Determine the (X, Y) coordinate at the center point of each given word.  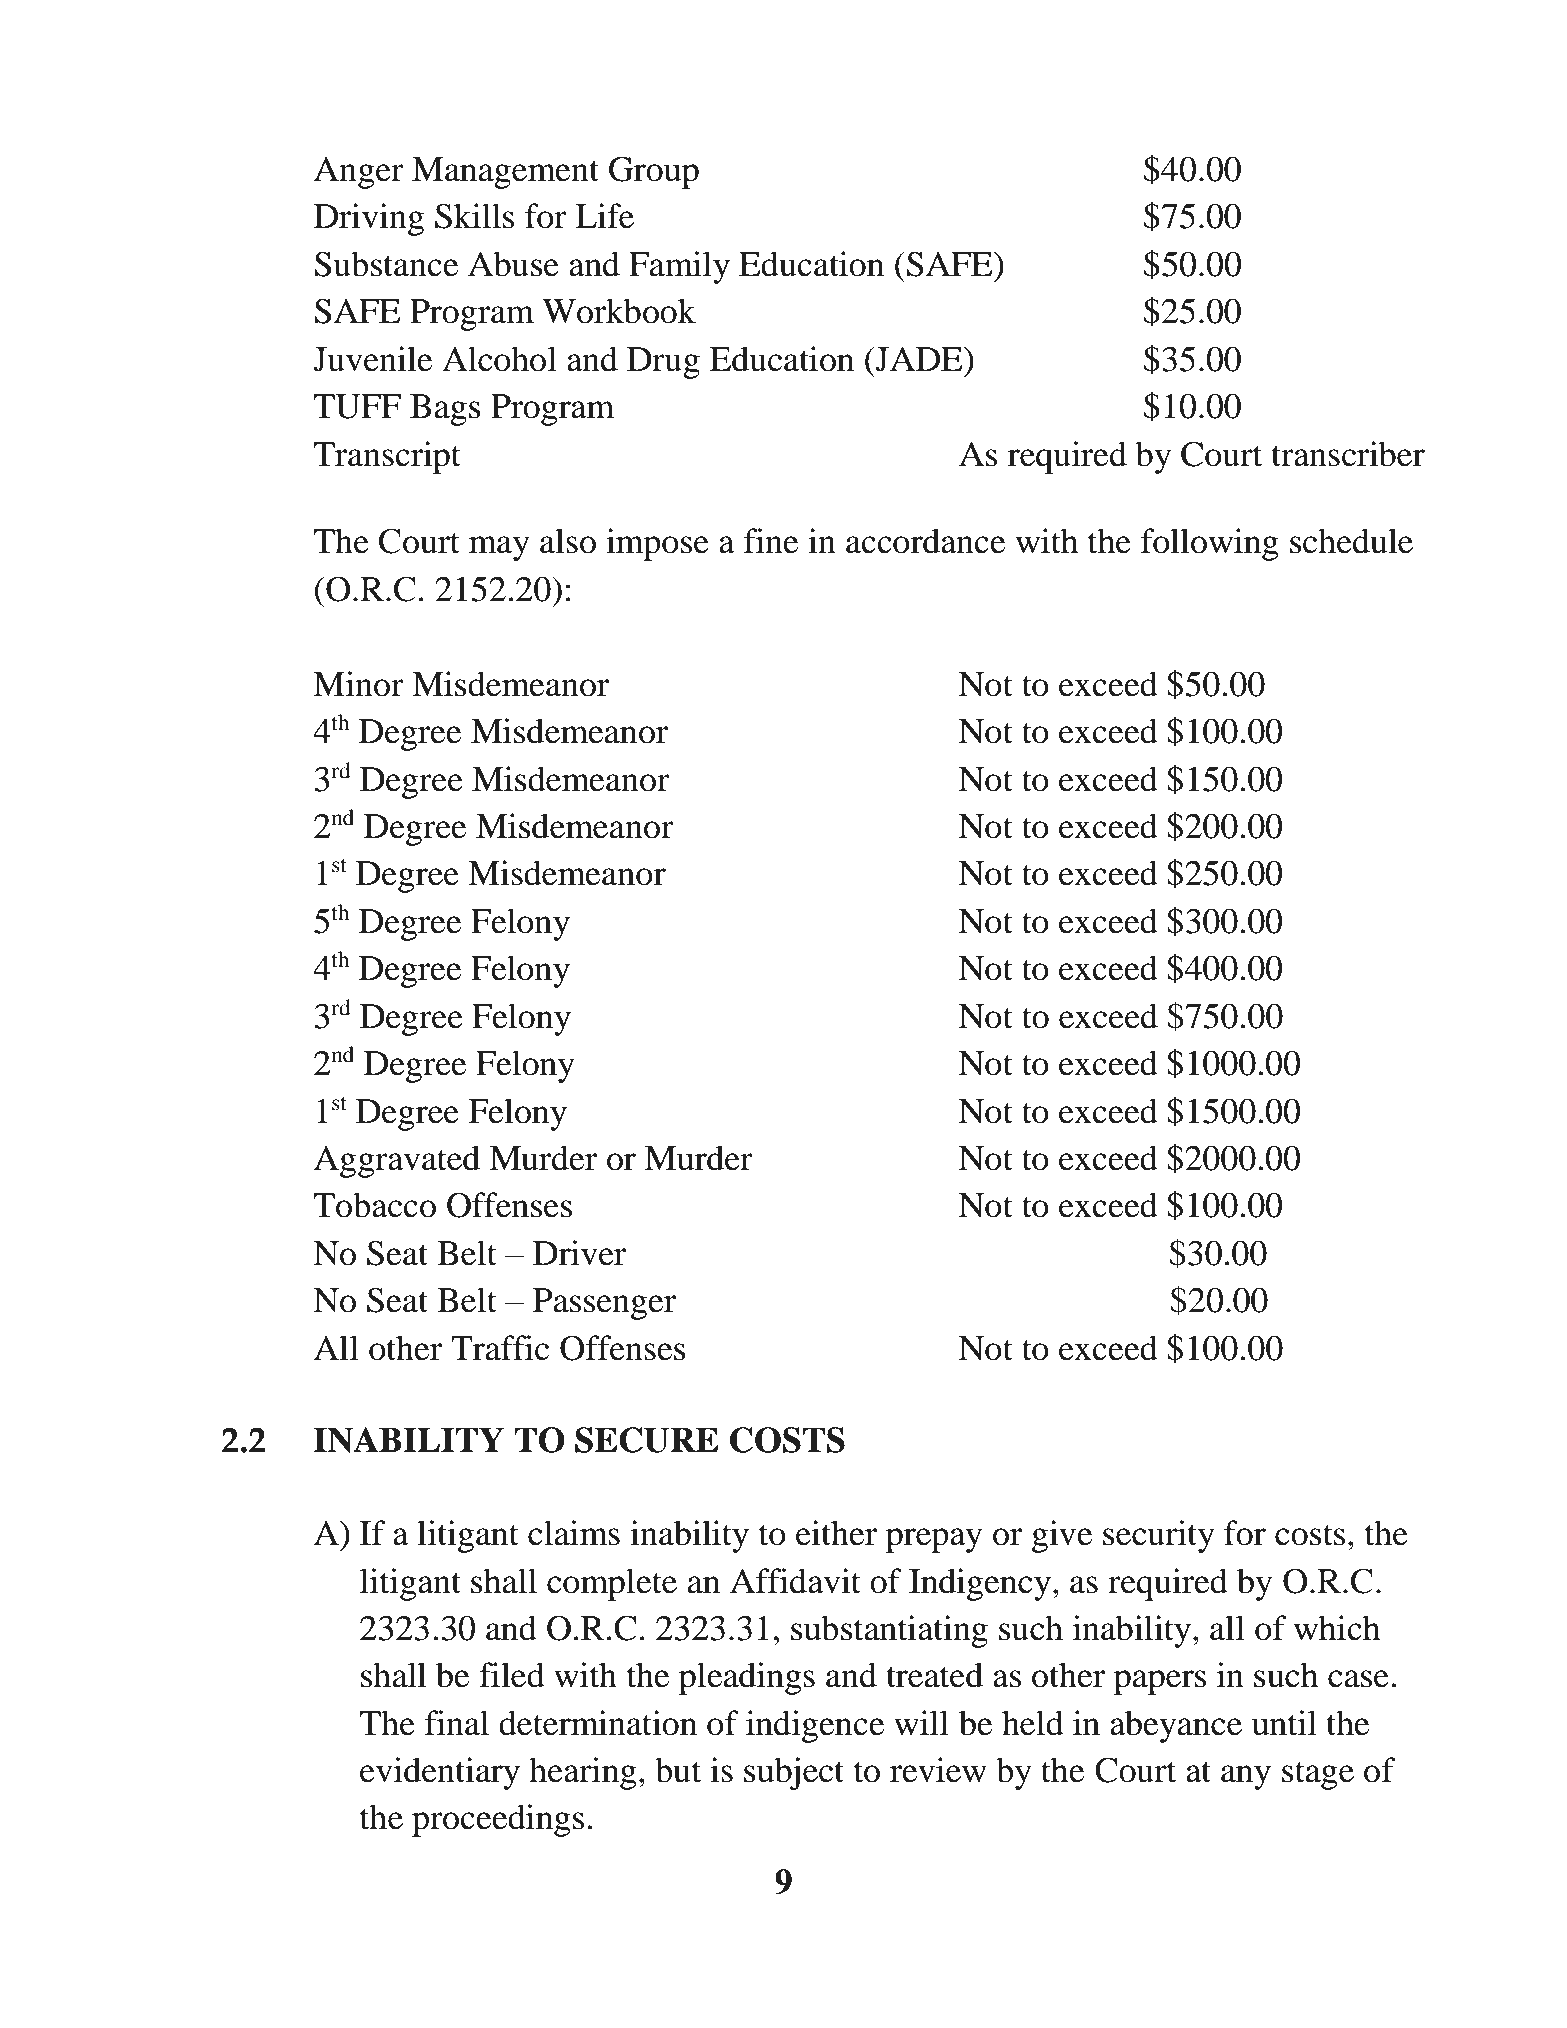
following (1210, 544)
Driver (579, 1253)
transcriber (1348, 454)
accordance (925, 541)
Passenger (604, 1304)
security (1159, 1536)
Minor (358, 684)
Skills (474, 216)
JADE (919, 359)
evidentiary (440, 1773)
